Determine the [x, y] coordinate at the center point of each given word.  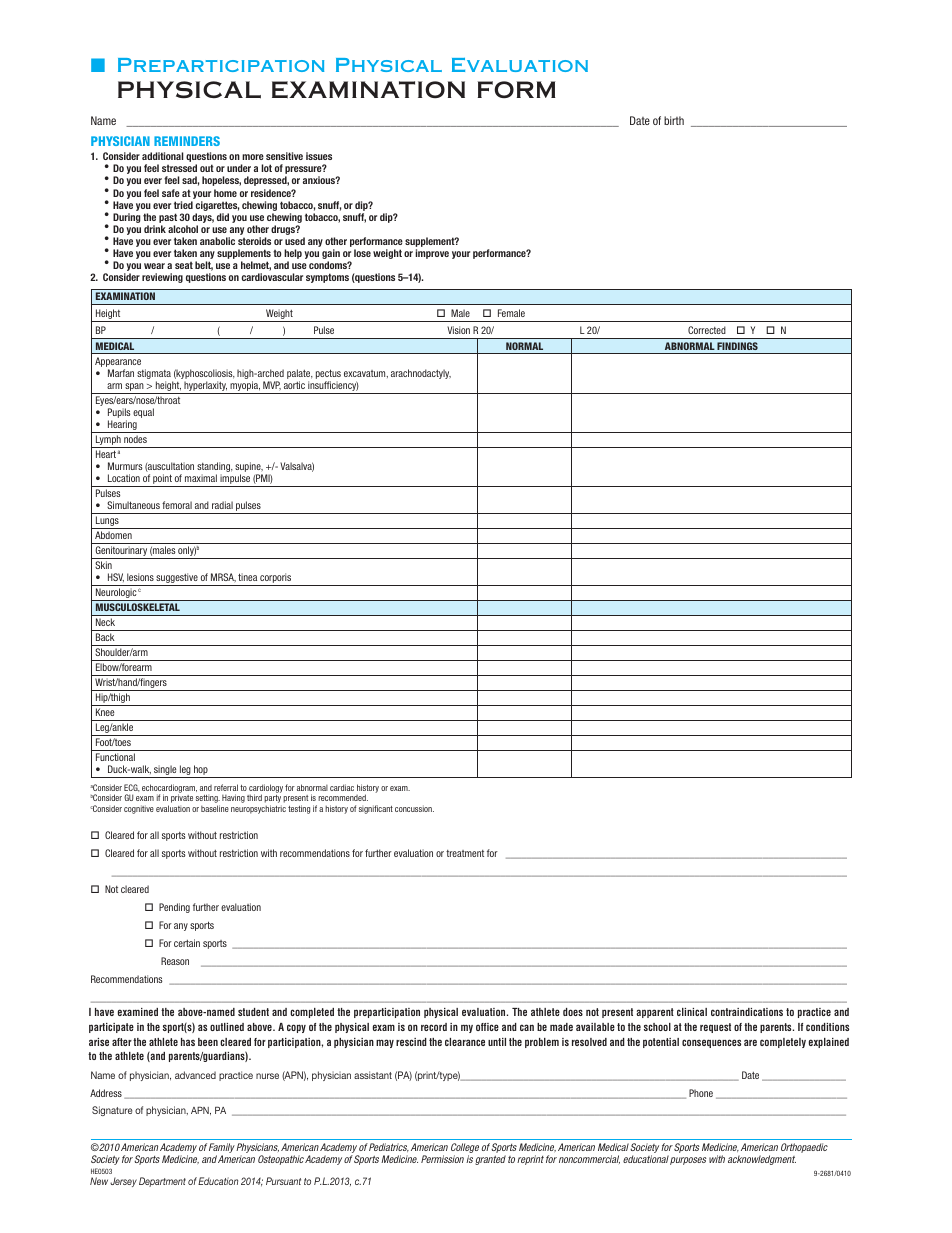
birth [674, 120]
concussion [414, 808]
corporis [276, 579]
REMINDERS [187, 141]
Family [222, 1149]
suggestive [177, 579]
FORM [517, 89]
